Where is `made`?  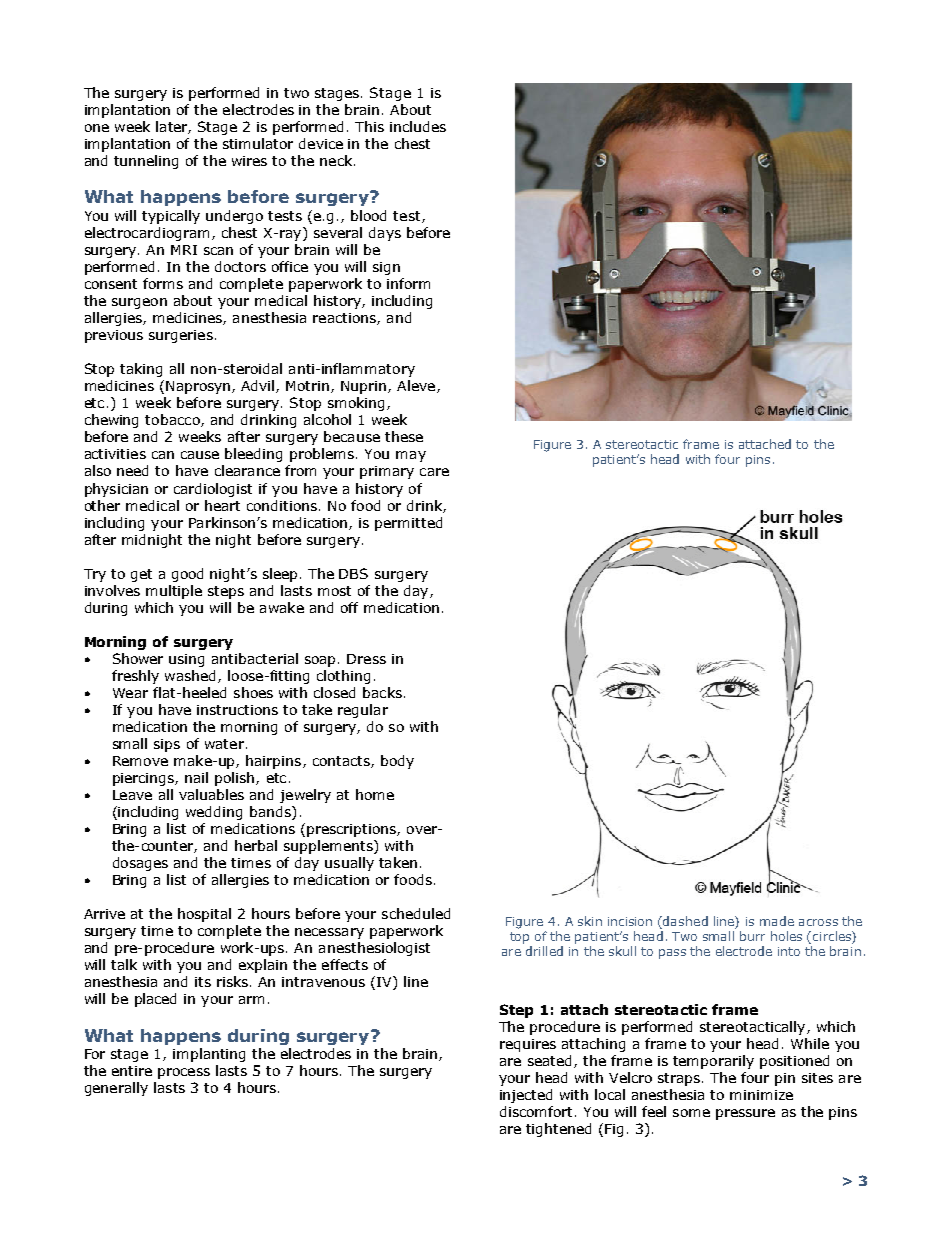
made is located at coordinates (777, 921).
